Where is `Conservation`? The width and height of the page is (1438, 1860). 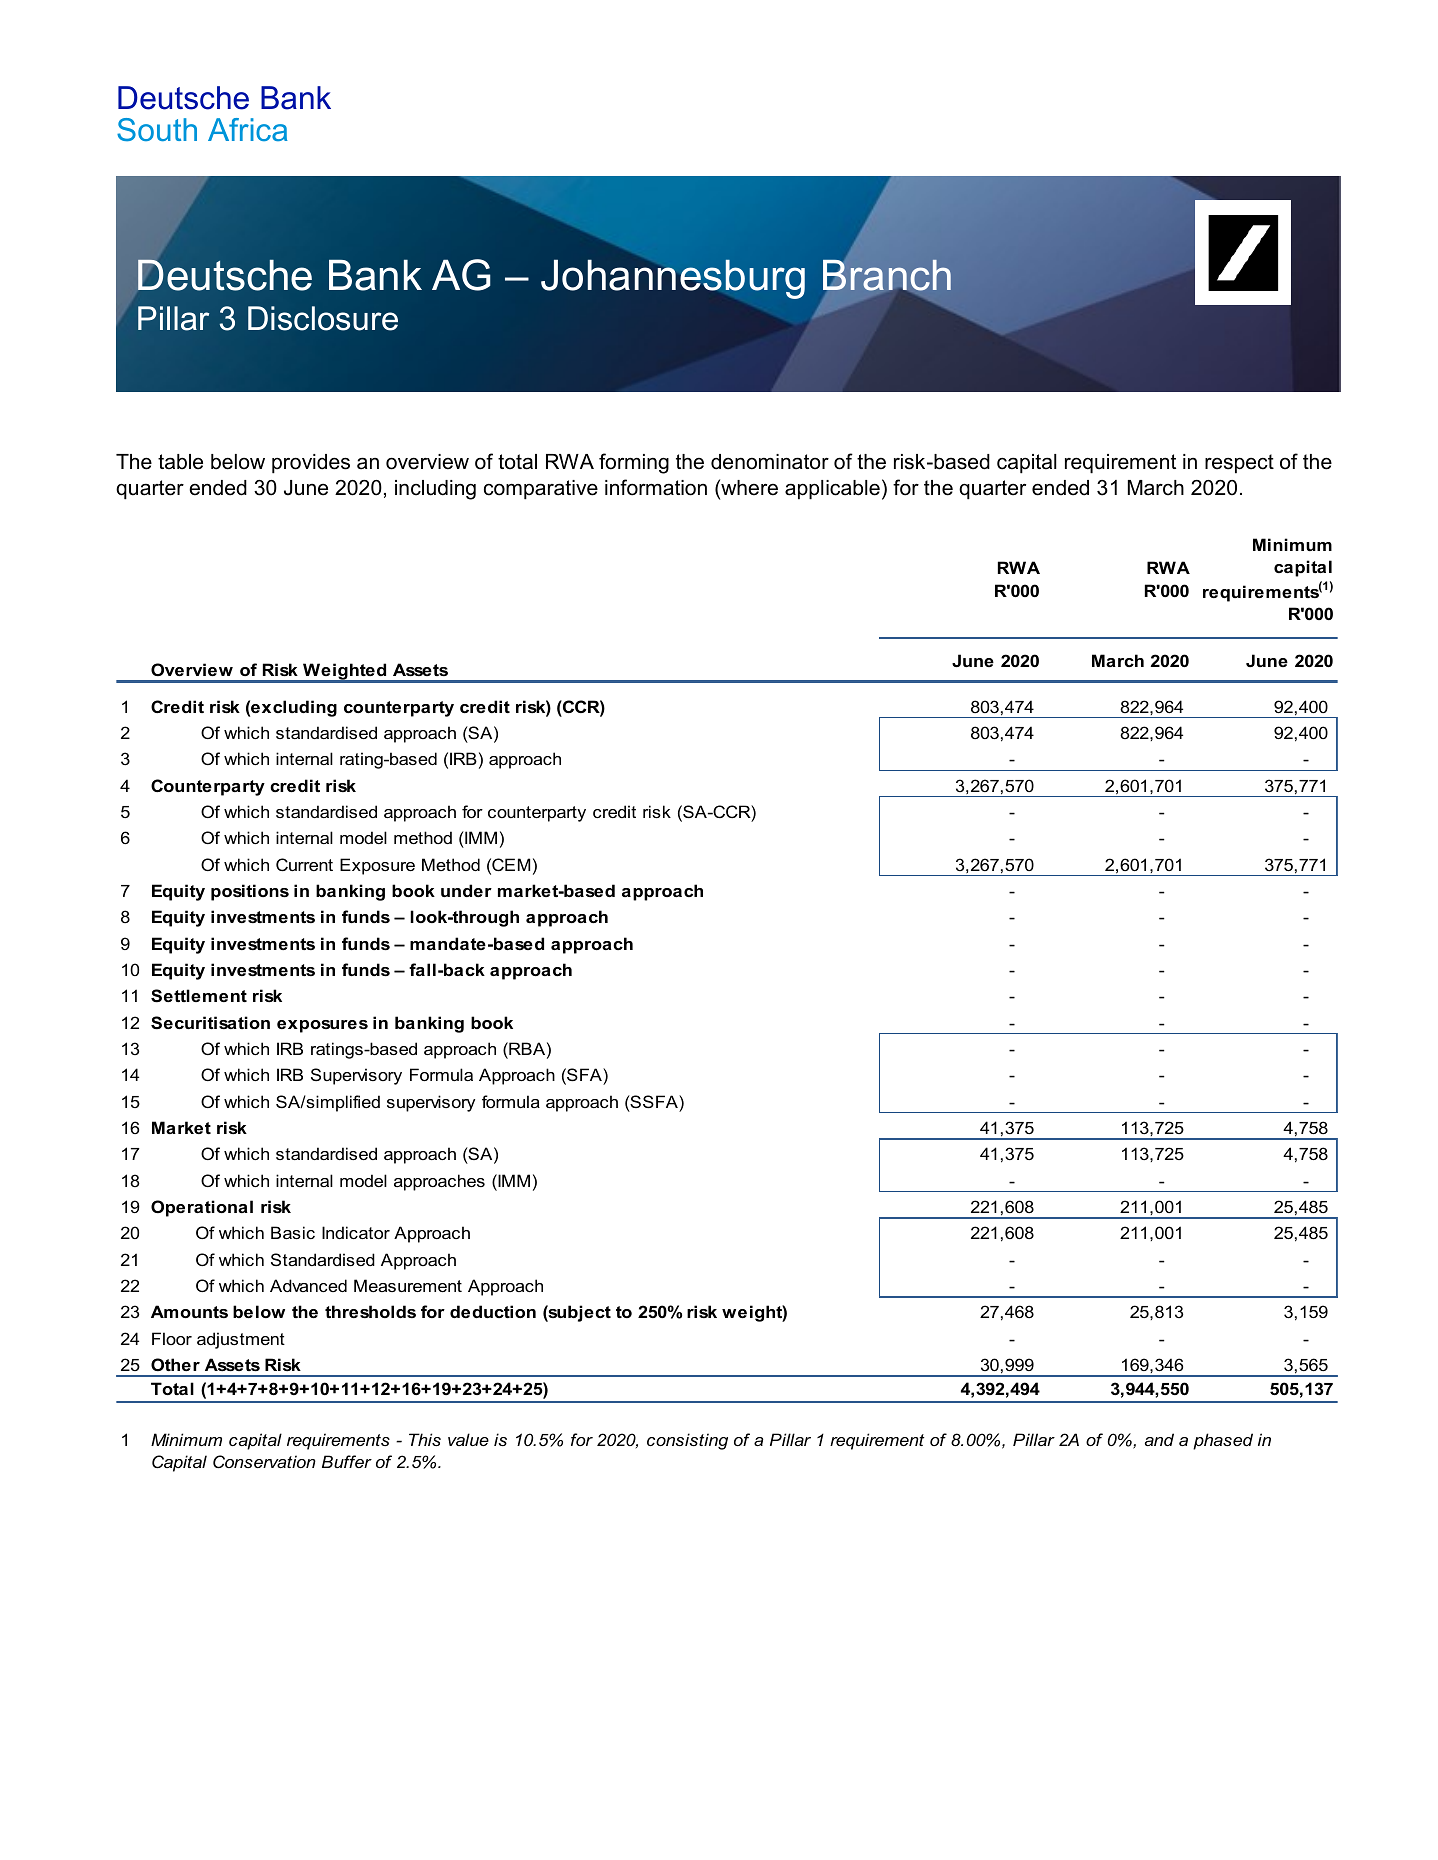 Conservation is located at coordinates (264, 1461).
